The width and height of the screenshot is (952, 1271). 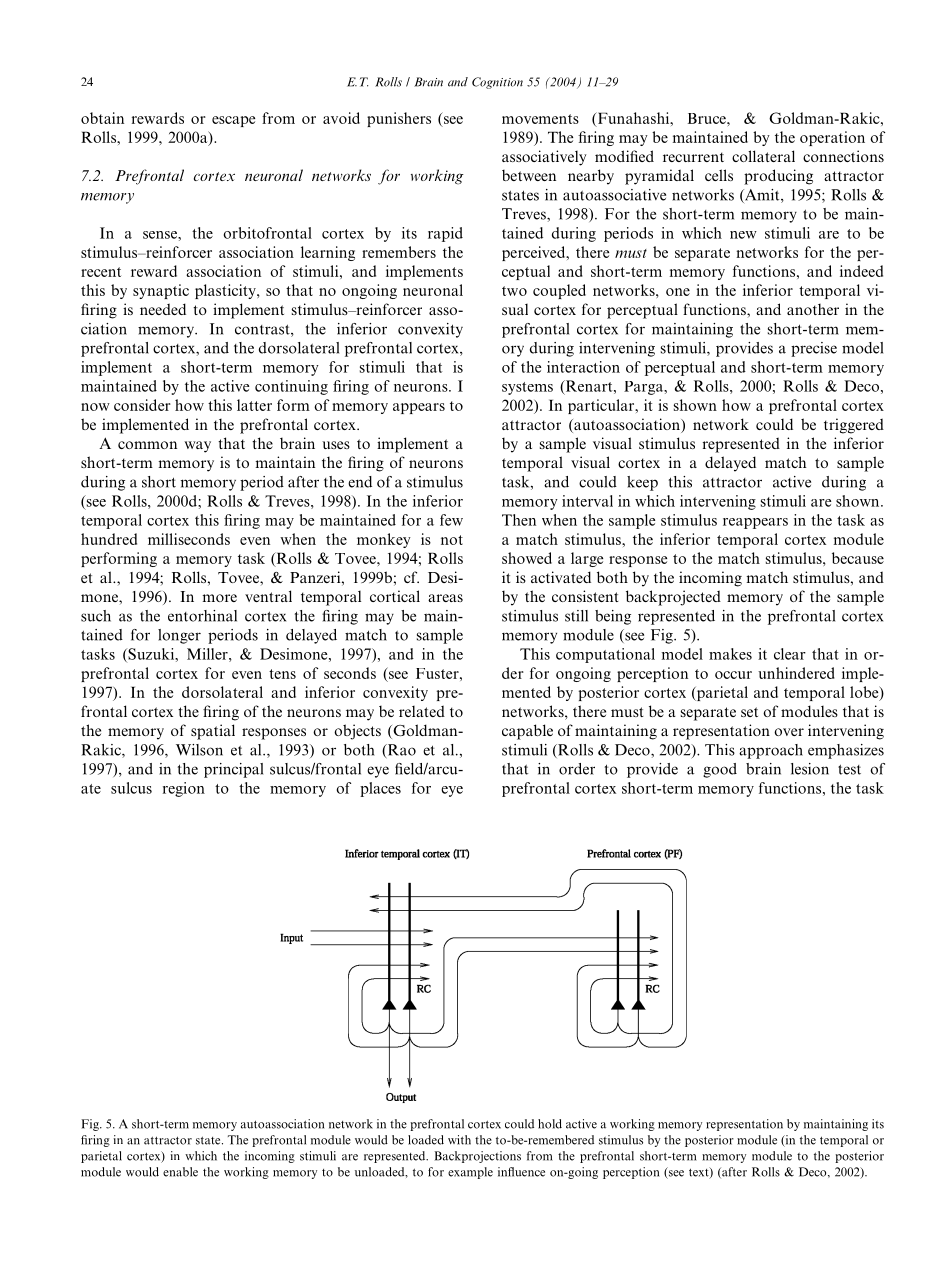 I want to click on collateral, so click(x=763, y=156).
